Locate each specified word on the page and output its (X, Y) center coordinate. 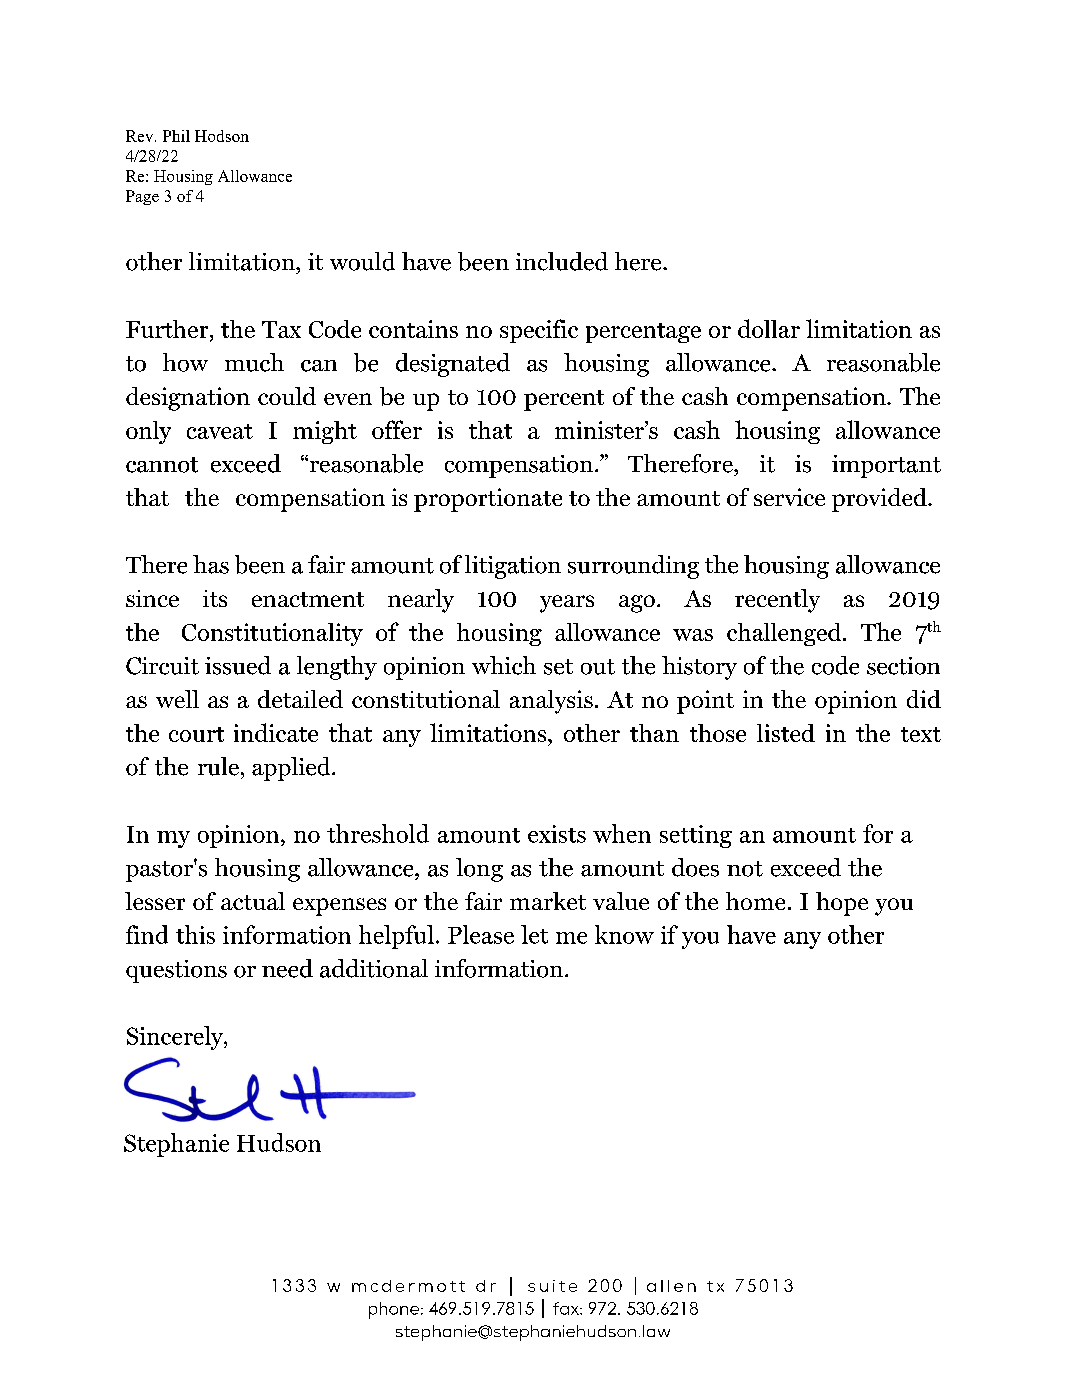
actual (253, 901)
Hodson (222, 136)
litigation (513, 567)
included (562, 261)
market (548, 901)
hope (842, 904)
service (789, 497)
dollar (769, 328)
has (211, 564)
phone (394, 1310)
